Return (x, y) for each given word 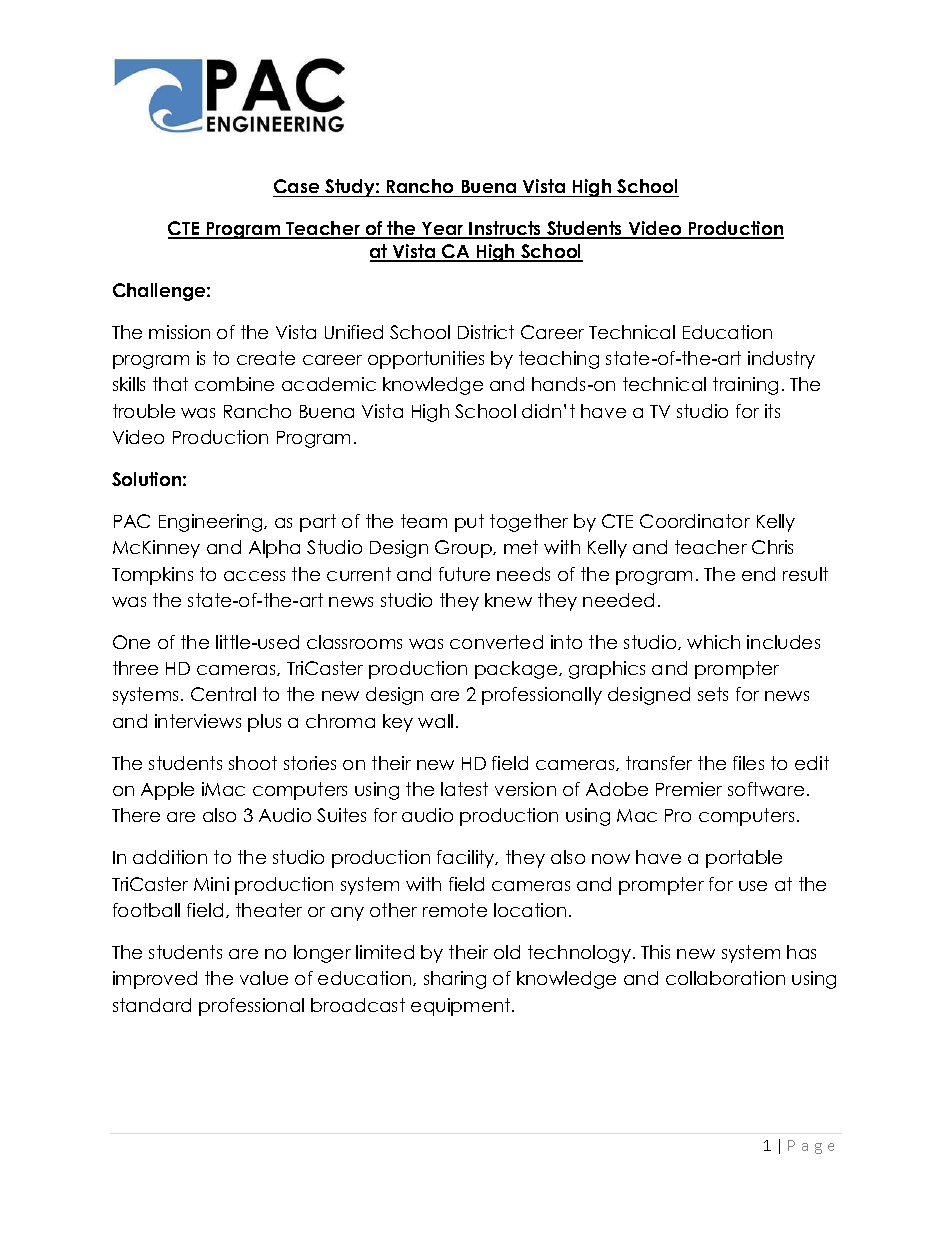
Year (443, 230)
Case (297, 188)
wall (435, 721)
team (424, 521)
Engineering (212, 523)
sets (713, 694)
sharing (455, 980)
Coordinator (695, 521)
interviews (198, 721)
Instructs (506, 230)
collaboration (725, 978)
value (264, 978)
